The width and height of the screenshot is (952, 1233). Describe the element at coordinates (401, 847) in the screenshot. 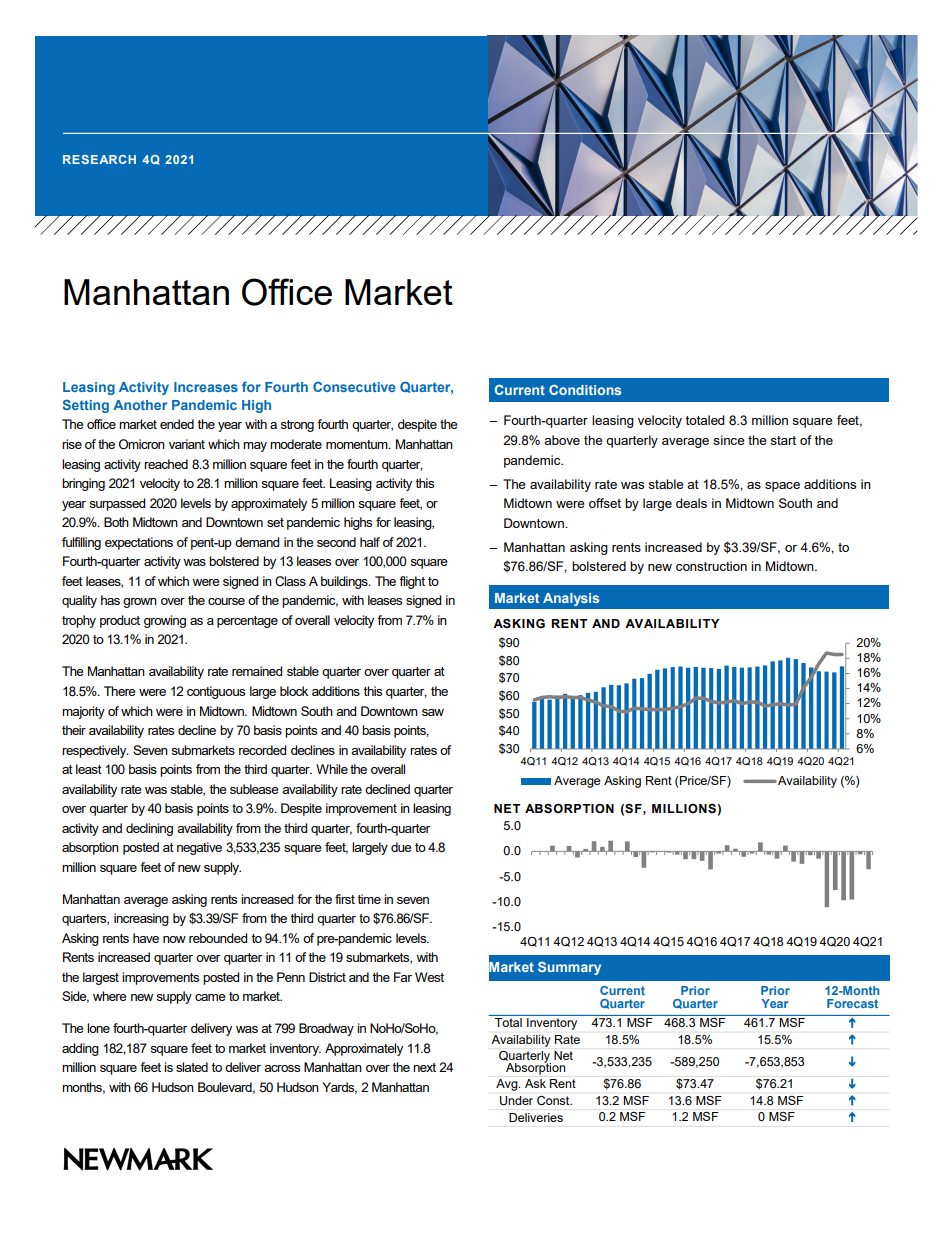

I see `due` at that location.
